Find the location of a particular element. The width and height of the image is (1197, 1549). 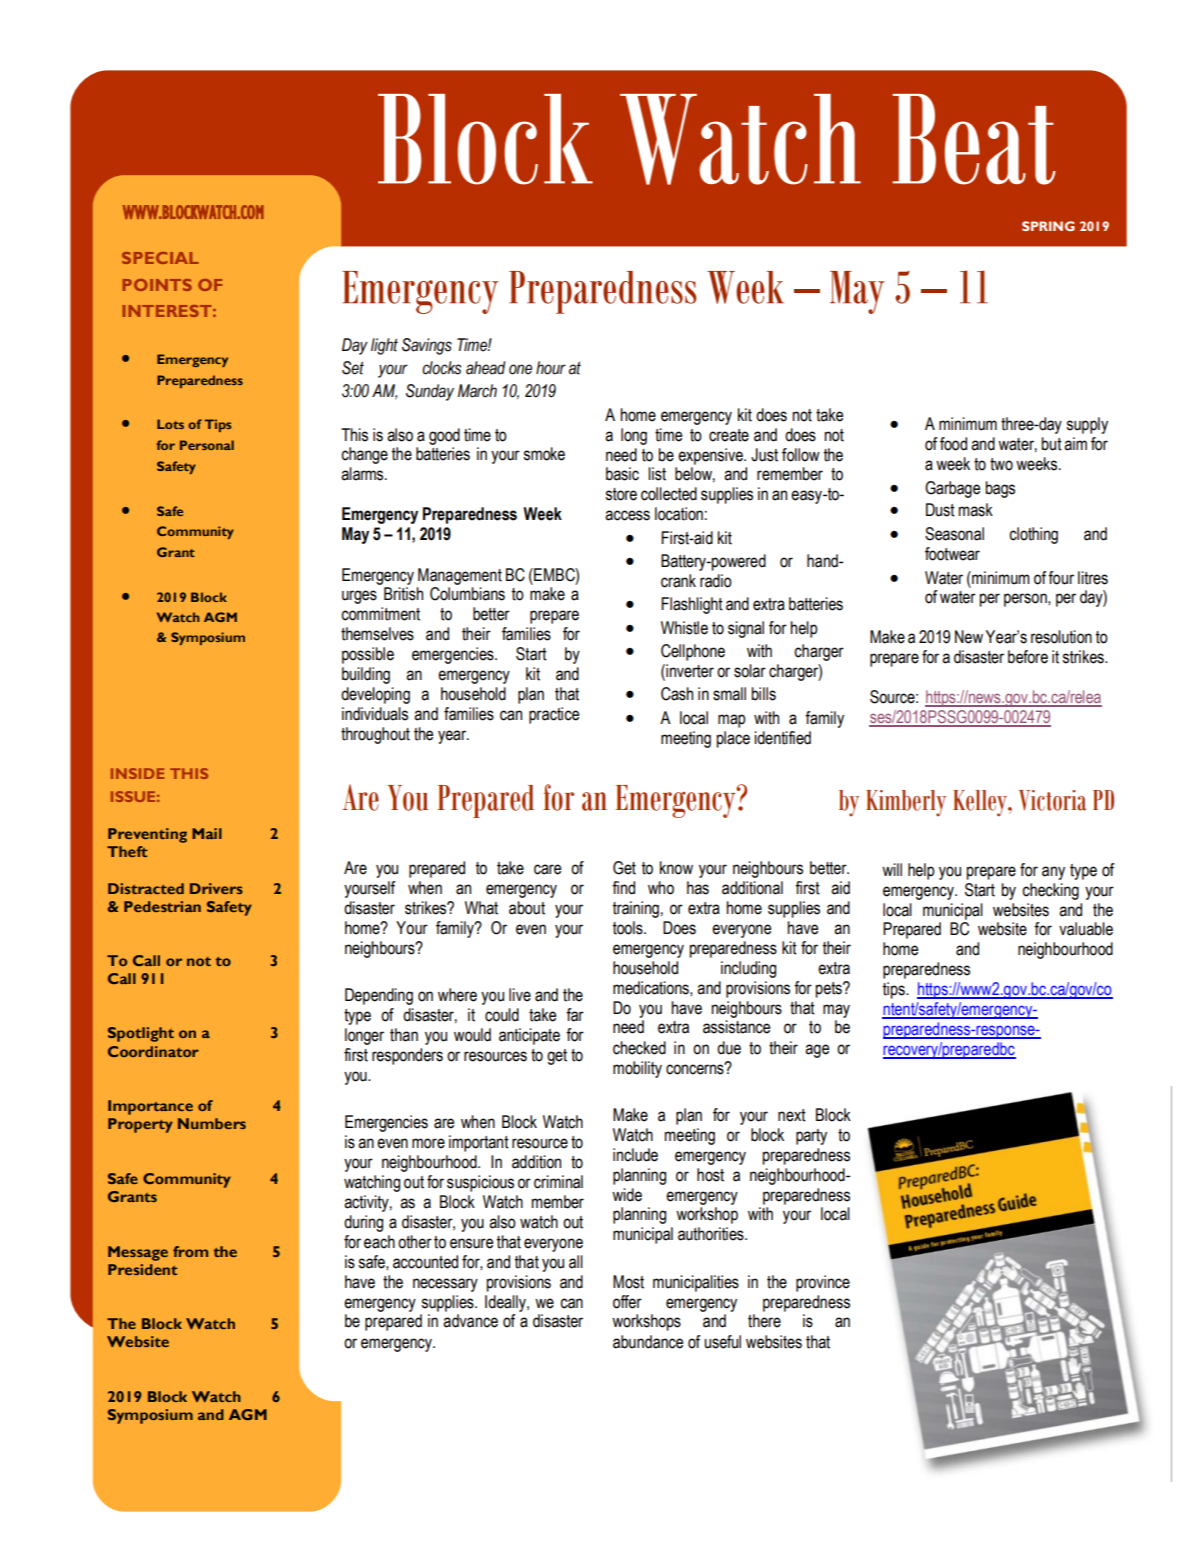

practice is located at coordinates (554, 715).
